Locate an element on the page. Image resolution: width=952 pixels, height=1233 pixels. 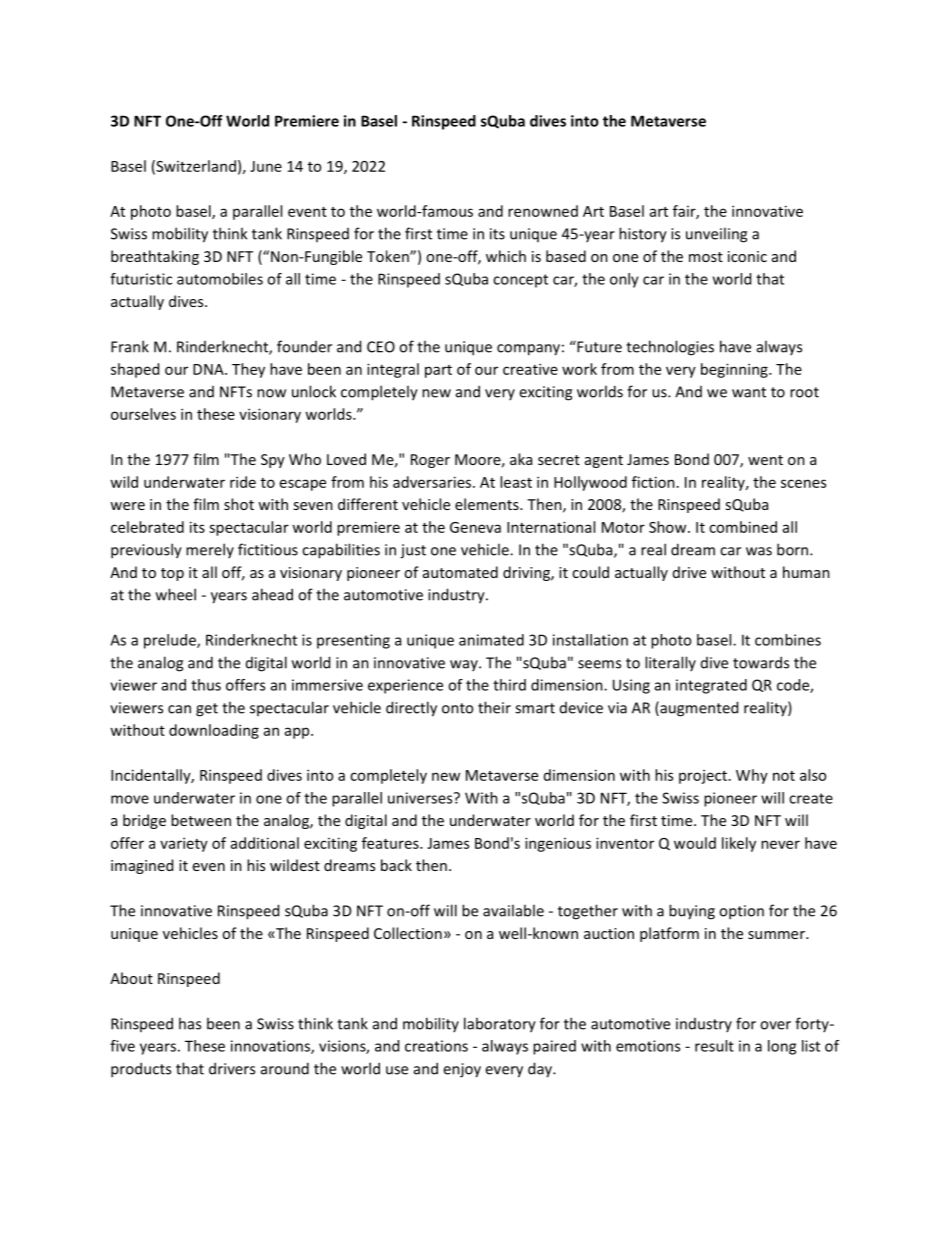
creations is located at coordinates (436, 1046).
